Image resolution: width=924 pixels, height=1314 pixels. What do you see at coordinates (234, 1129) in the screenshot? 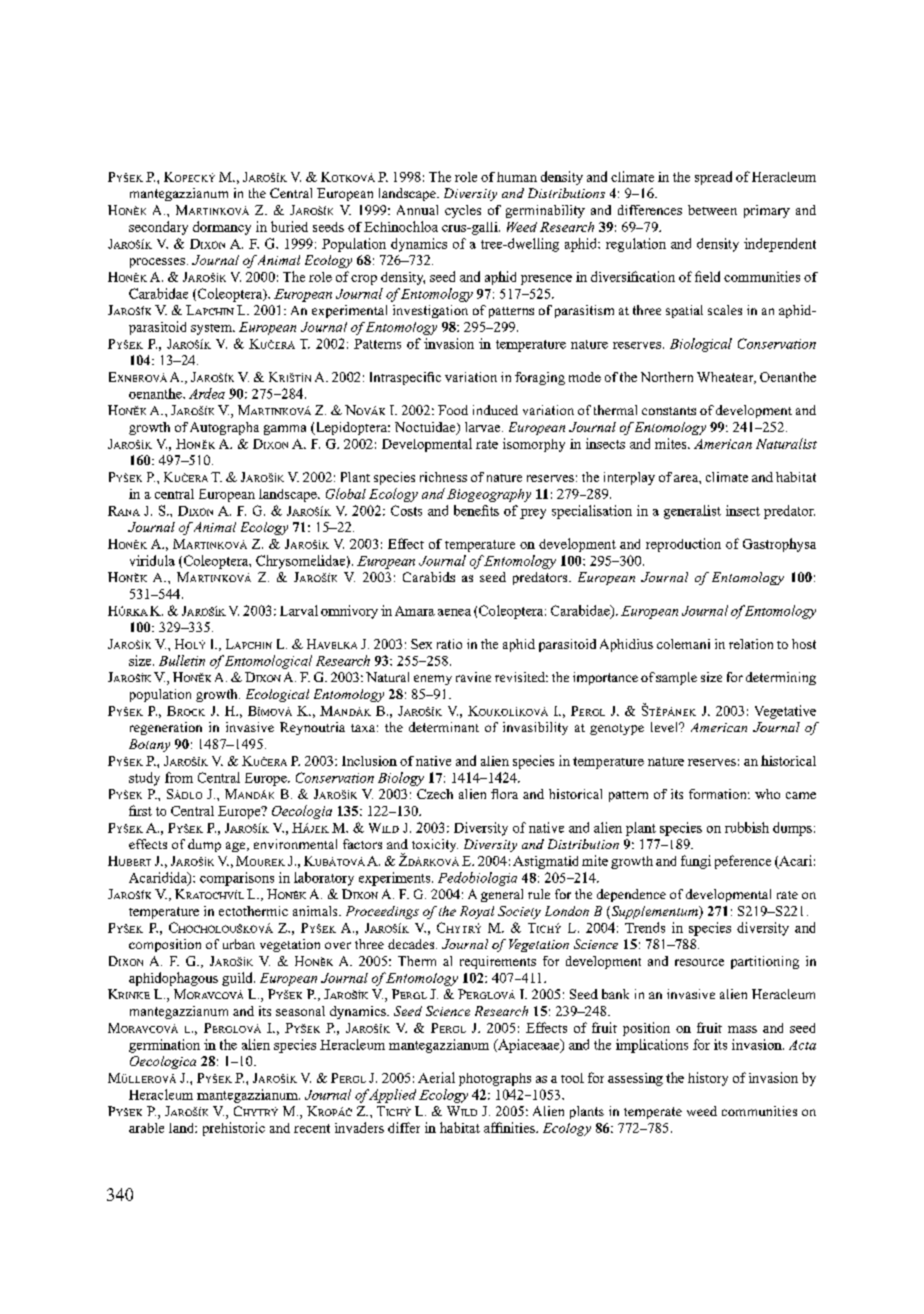
I see `prehistoric` at bounding box center [234, 1129].
